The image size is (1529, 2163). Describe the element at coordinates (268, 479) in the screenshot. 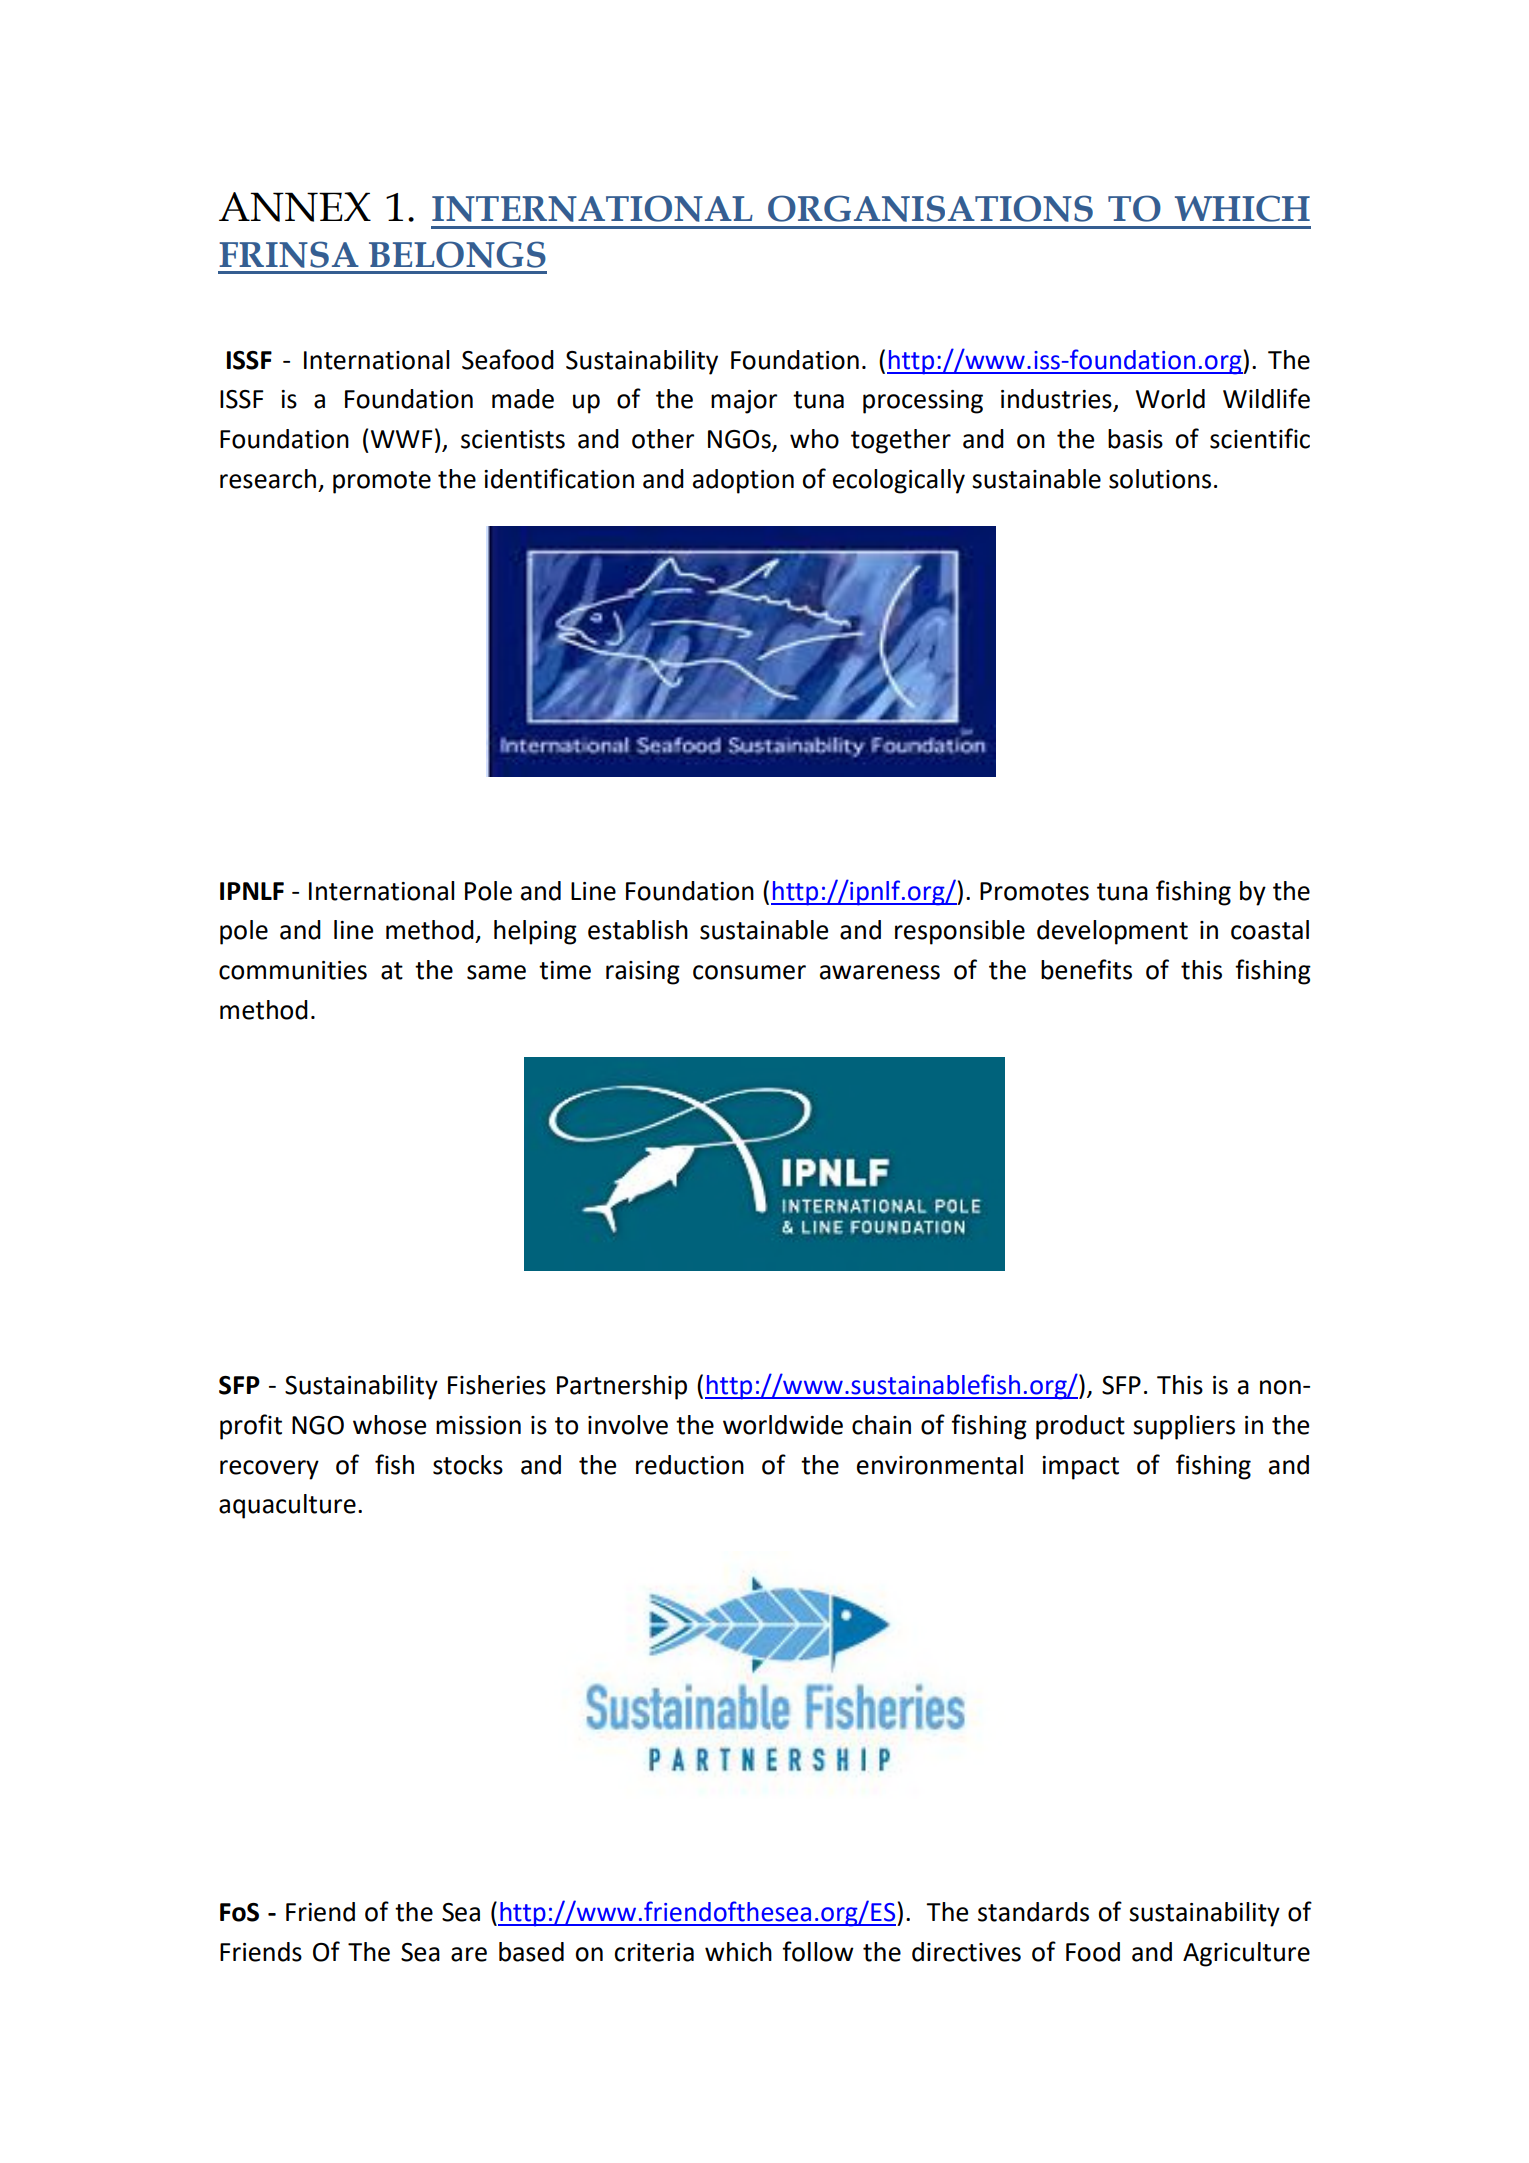

I see `research` at that location.
